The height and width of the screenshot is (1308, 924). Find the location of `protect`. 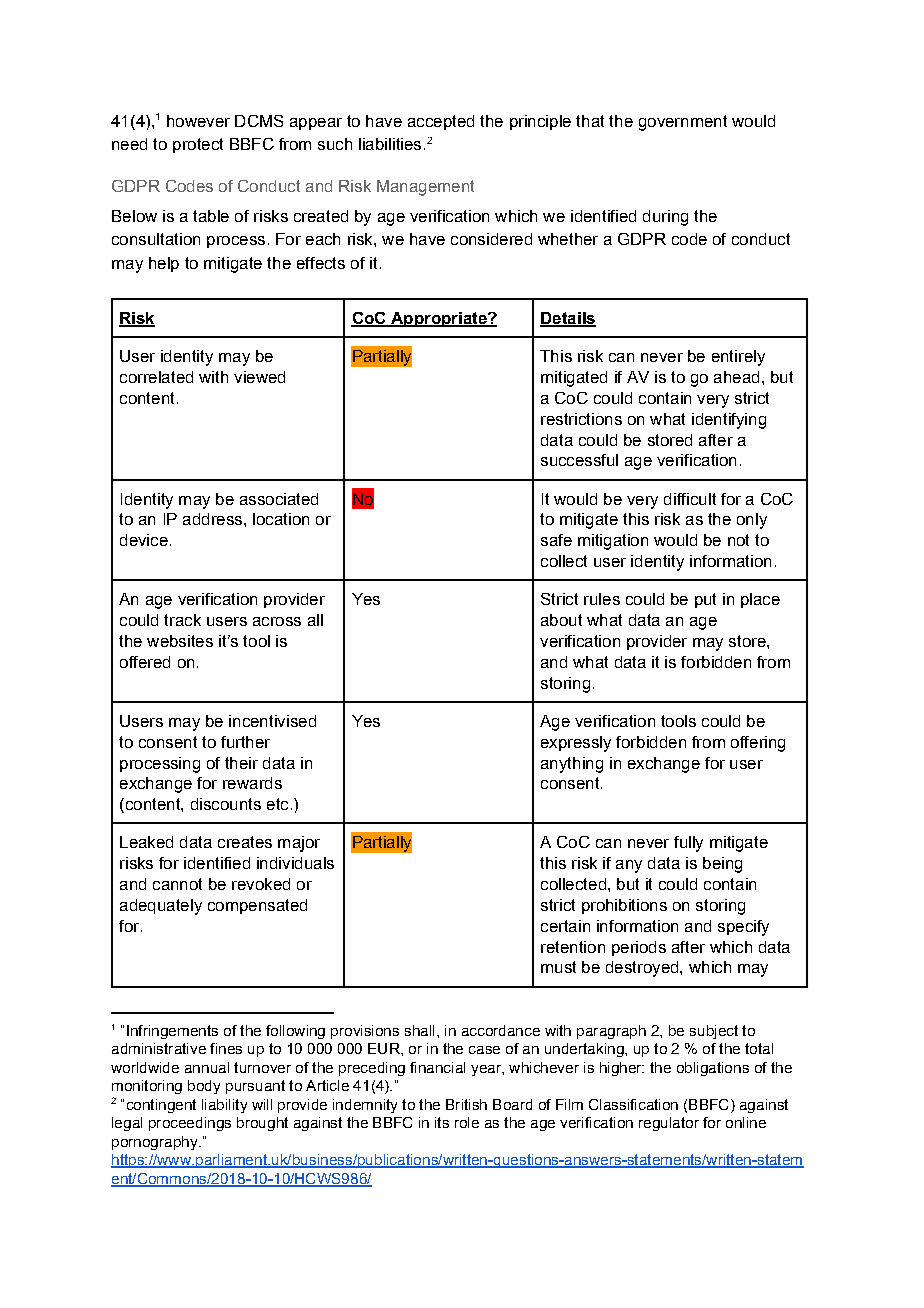

protect is located at coordinates (198, 145).
